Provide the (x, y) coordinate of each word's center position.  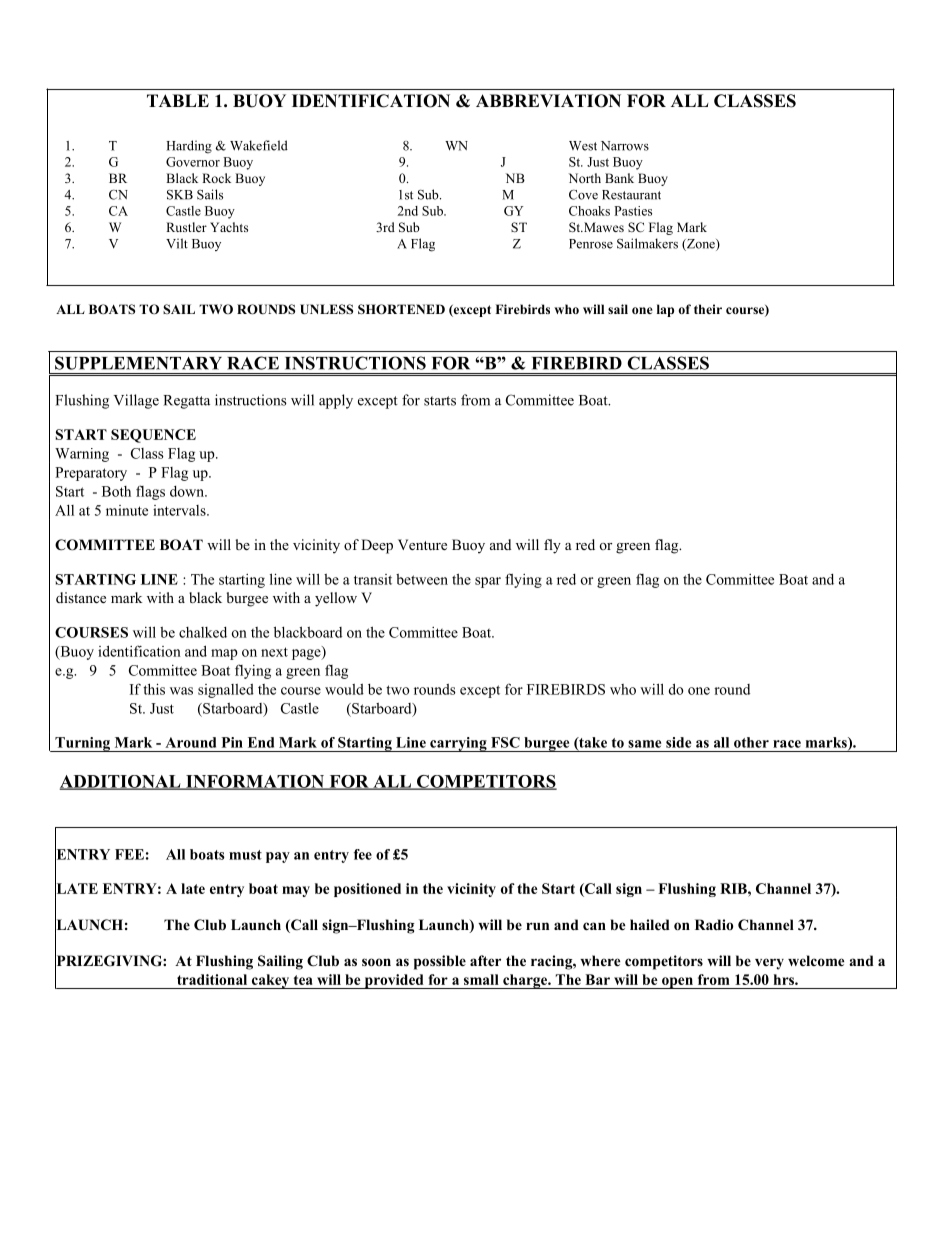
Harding (189, 147)
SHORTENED (401, 309)
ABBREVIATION (548, 101)
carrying (458, 744)
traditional (212, 979)
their (708, 309)
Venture (422, 544)
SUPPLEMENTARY (138, 363)
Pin (232, 742)
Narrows (625, 146)
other (751, 742)
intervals (180, 510)
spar (488, 582)
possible (440, 962)
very (769, 964)
